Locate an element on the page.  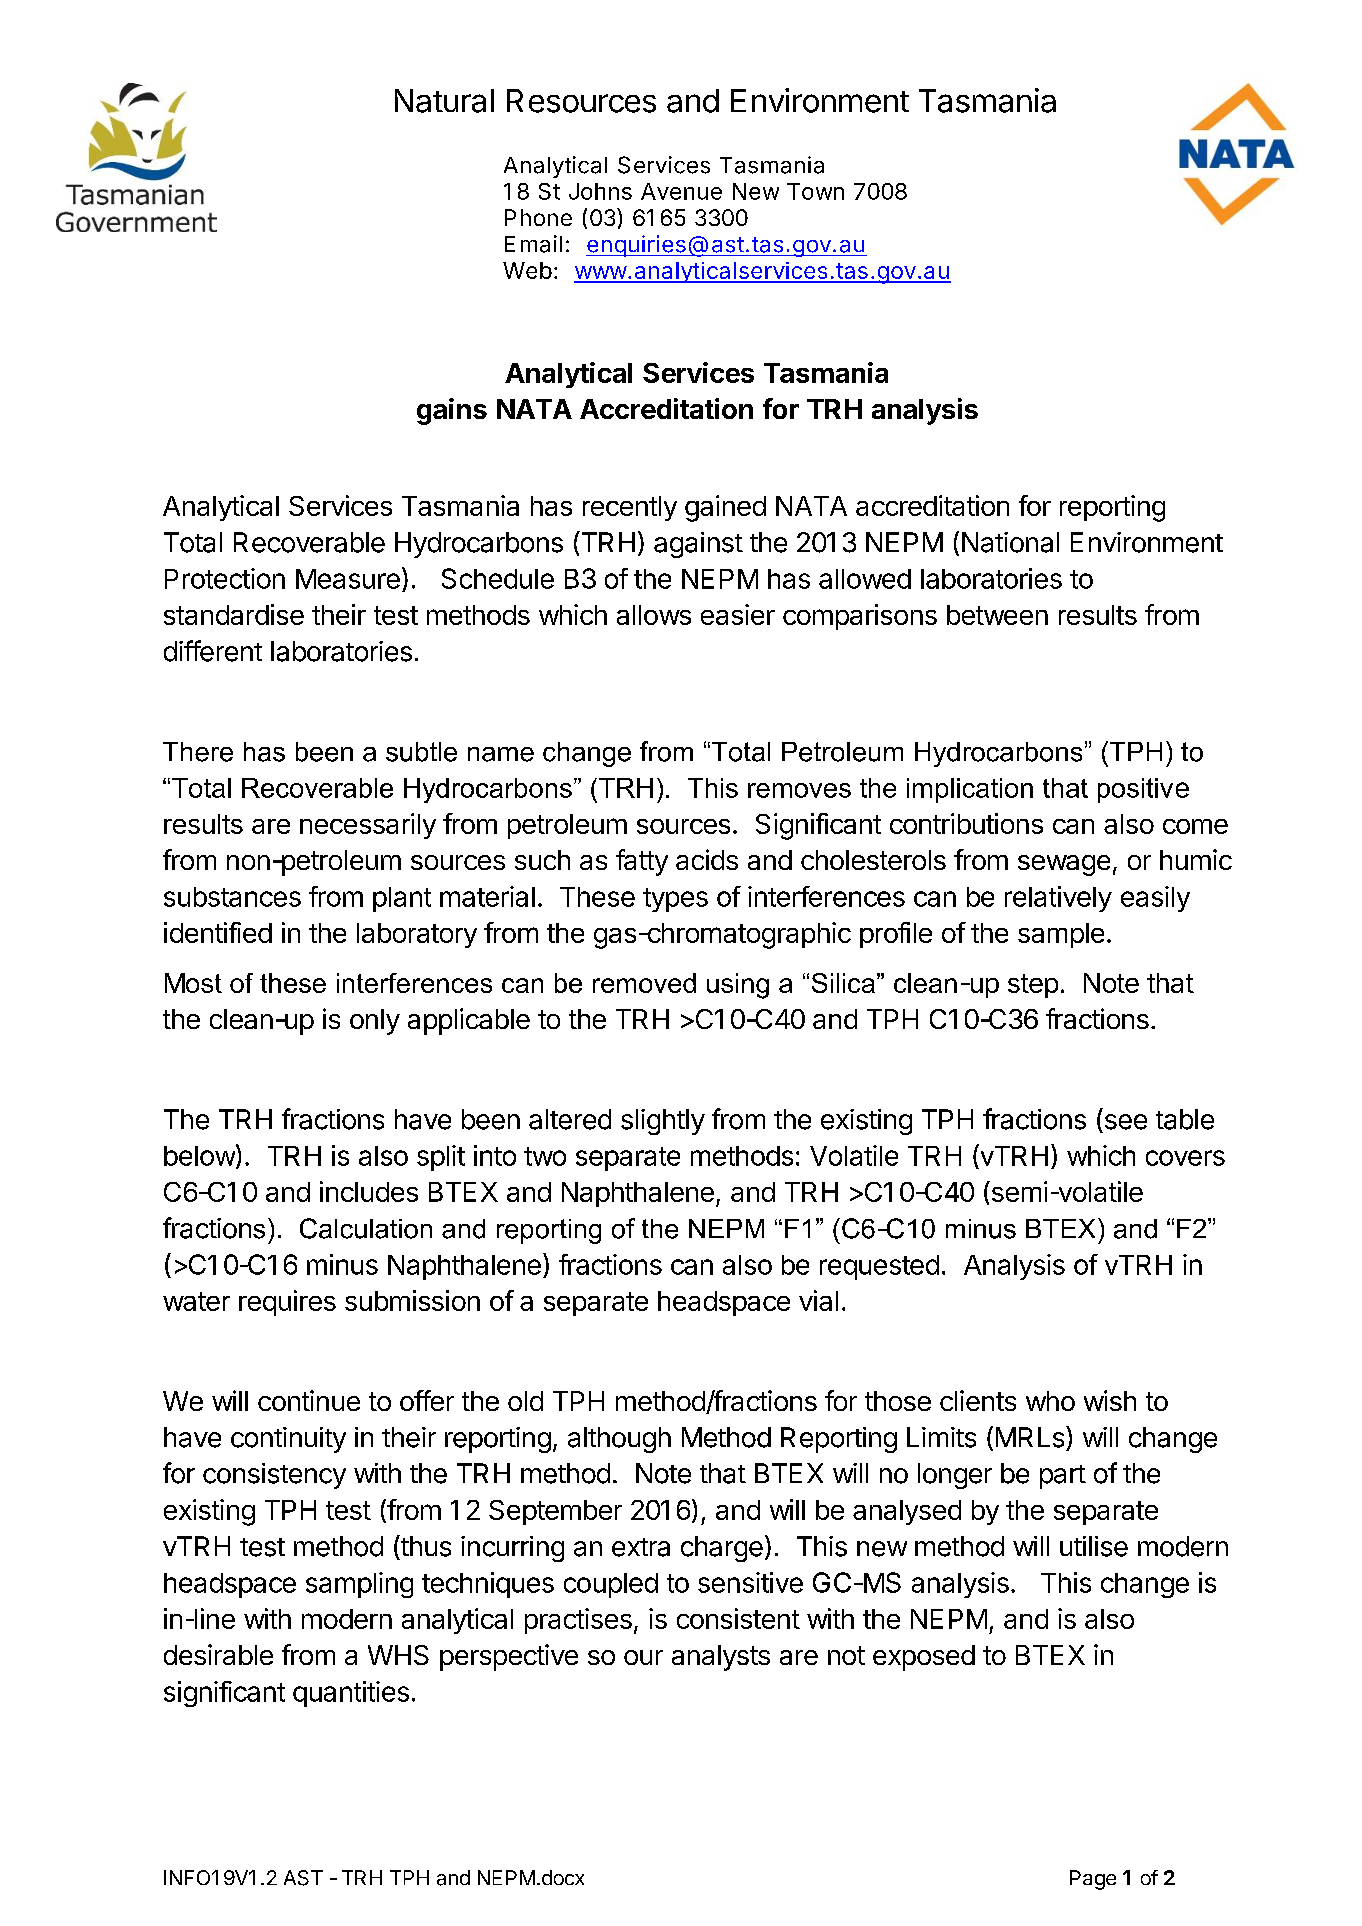
National is located at coordinates (1010, 542).
